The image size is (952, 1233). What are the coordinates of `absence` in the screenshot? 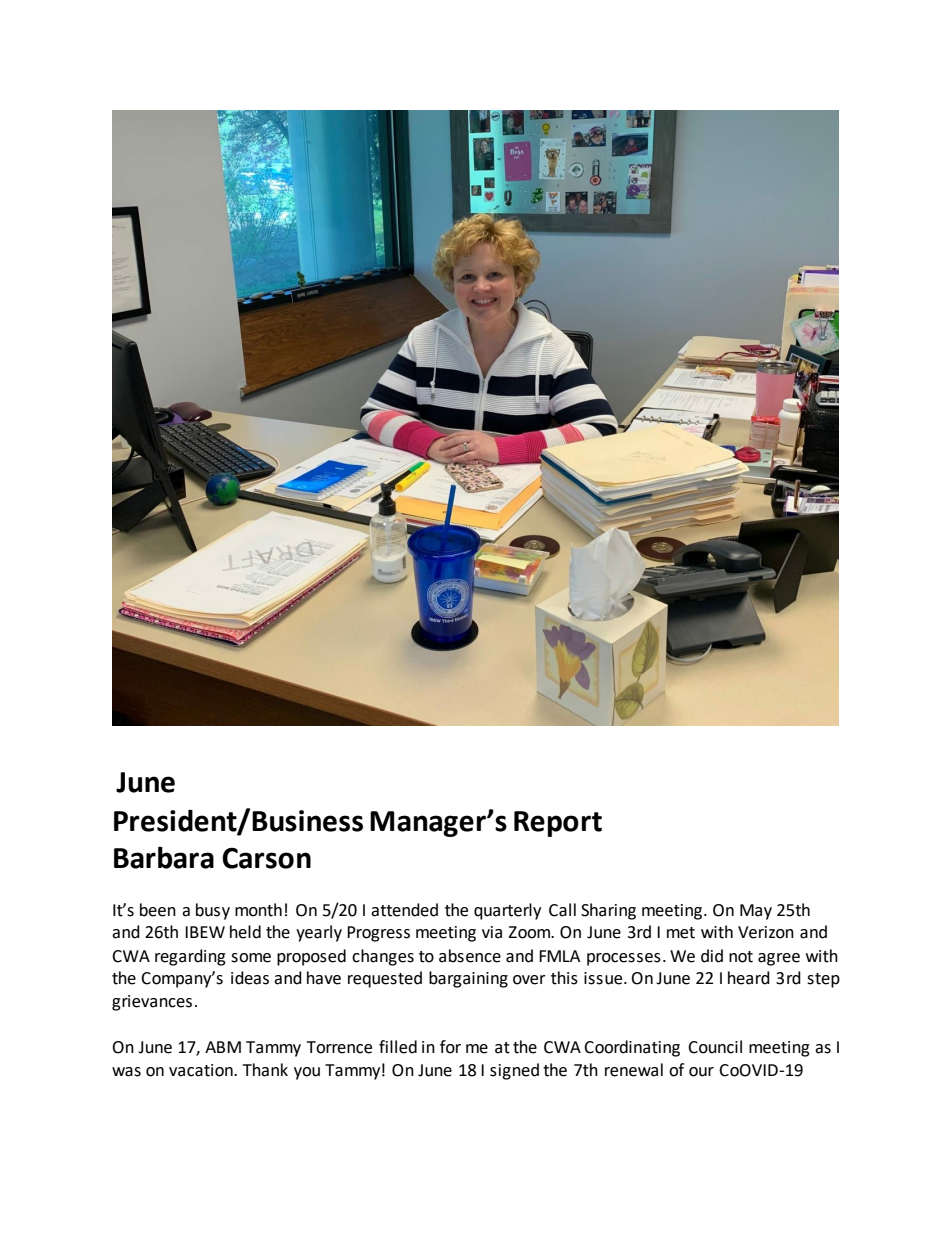 It's located at (470, 956).
